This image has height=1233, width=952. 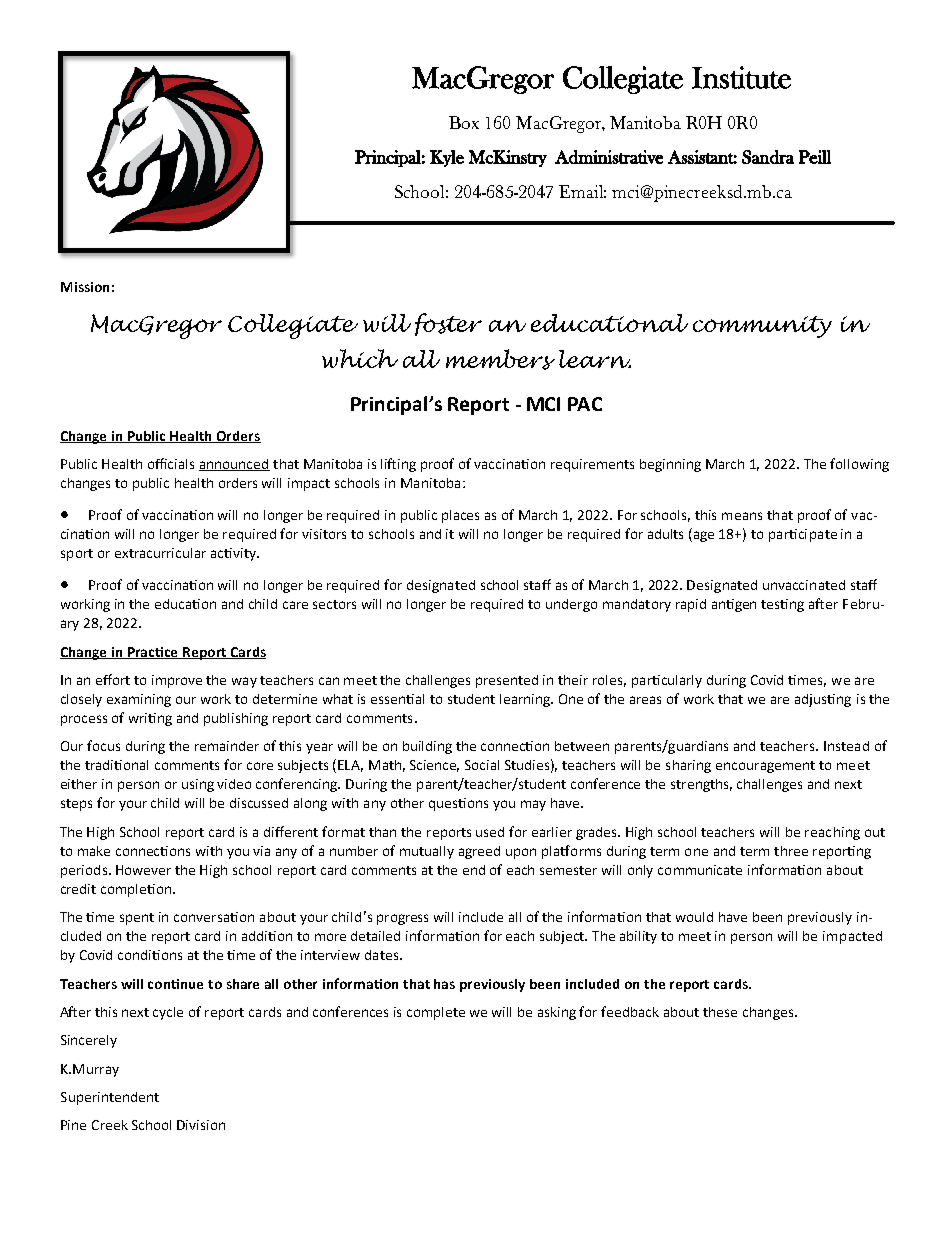 I want to click on Division, so click(x=201, y=1125).
